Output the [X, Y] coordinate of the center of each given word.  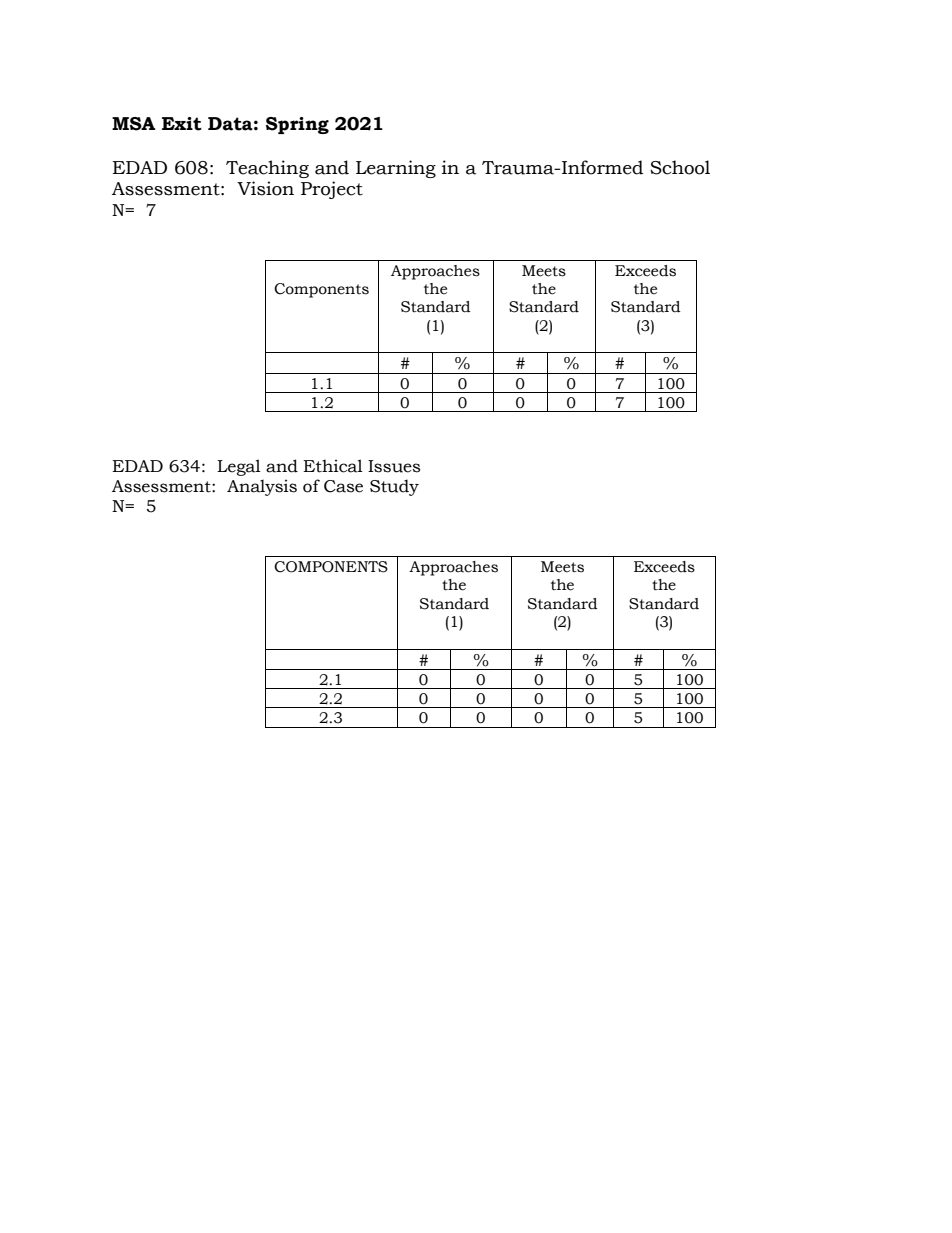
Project [332, 190]
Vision [265, 188]
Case [343, 486]
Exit [182, 124]
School [680, 167]
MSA [134, 124]
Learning [396, 169]
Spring [297, 125]
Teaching [267, 169]
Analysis [262, 487]
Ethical [333, 466]
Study [394, 487]
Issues [394, 466]
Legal [239, 467]
